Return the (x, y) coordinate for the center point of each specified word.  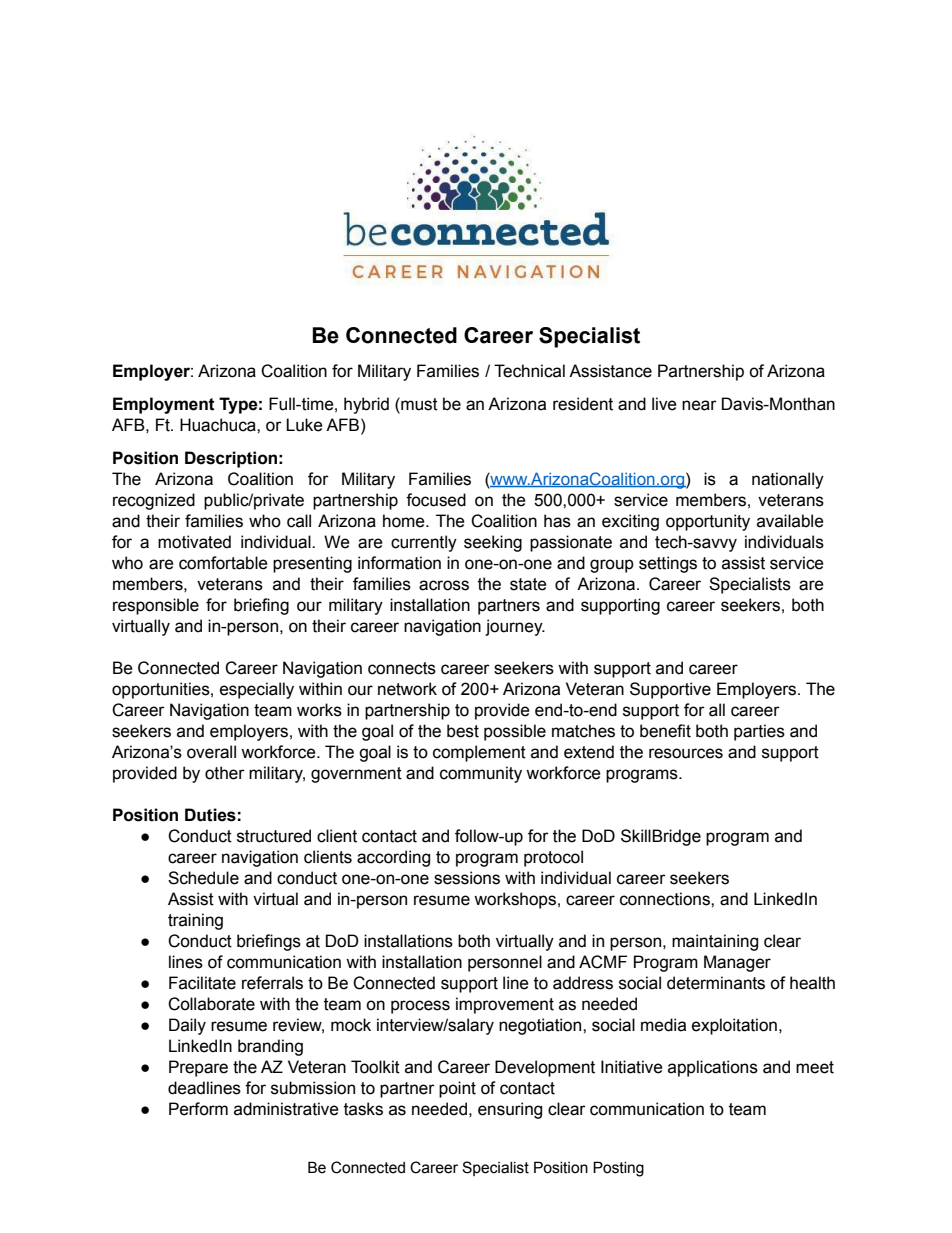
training (195, 921)
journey (515, 627)
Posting (618, 1169)
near (699, 405)
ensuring (510, 1110)
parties (759, 732)
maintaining (715, 942)
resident (583, 404)
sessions (467, 878)
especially (257, 690)
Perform (198, 1109)
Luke (304, 425)
